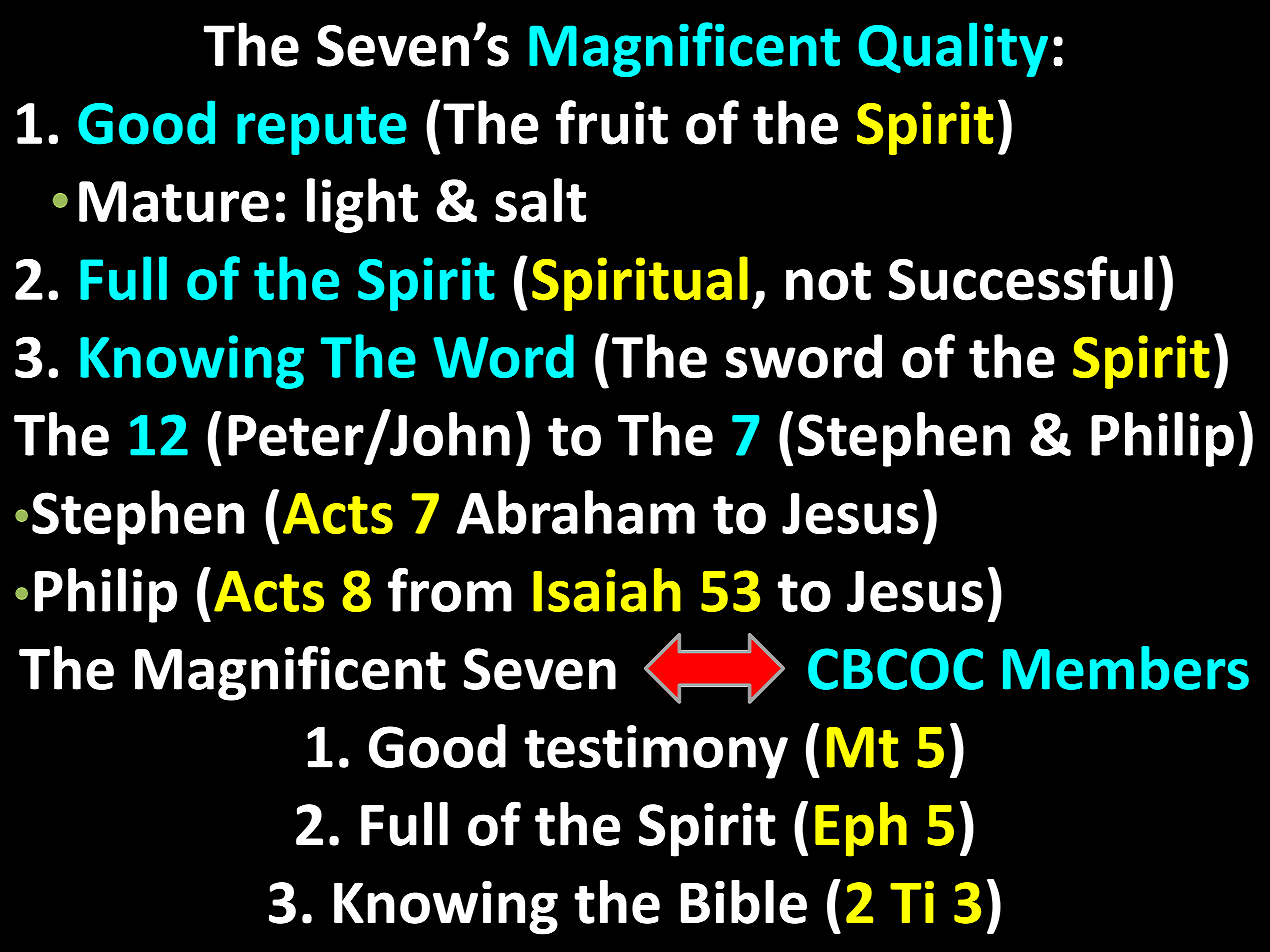 The image size is (1270, 952). I want to click on fruit, so click(612, 122).
